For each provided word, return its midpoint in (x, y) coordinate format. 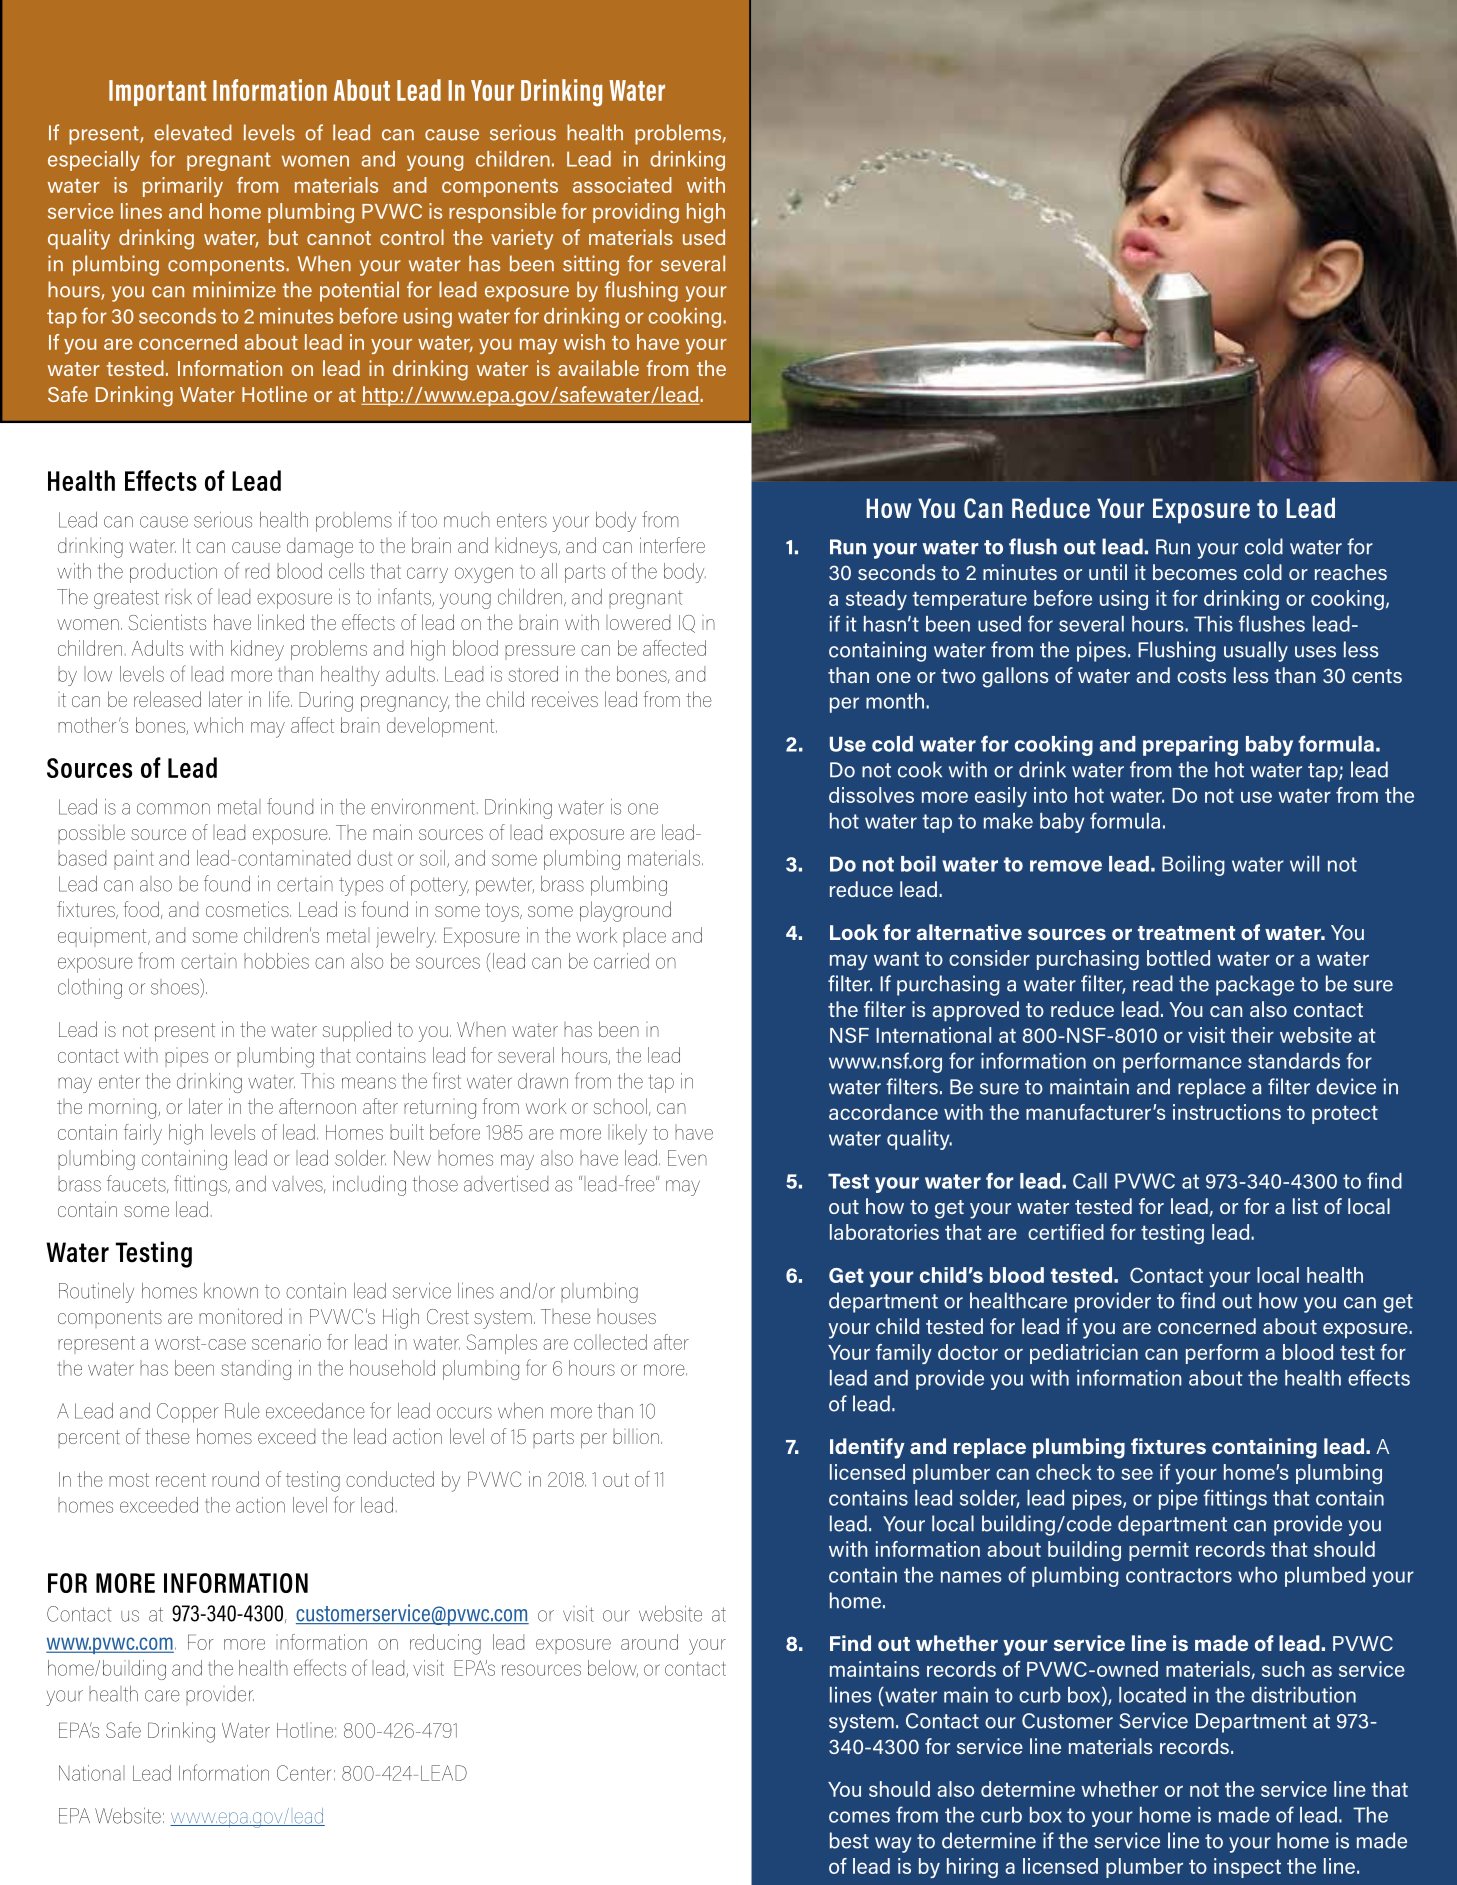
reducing (445, 1644)
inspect (1247, 1868)
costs (1201, 676)
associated (622, 185)
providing (636, 213)
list (1305, 1206)
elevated (193, 132)
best (849, 1840)
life (280, 699)
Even (687, 1158)
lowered (638, 622)
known (231, 1291)
